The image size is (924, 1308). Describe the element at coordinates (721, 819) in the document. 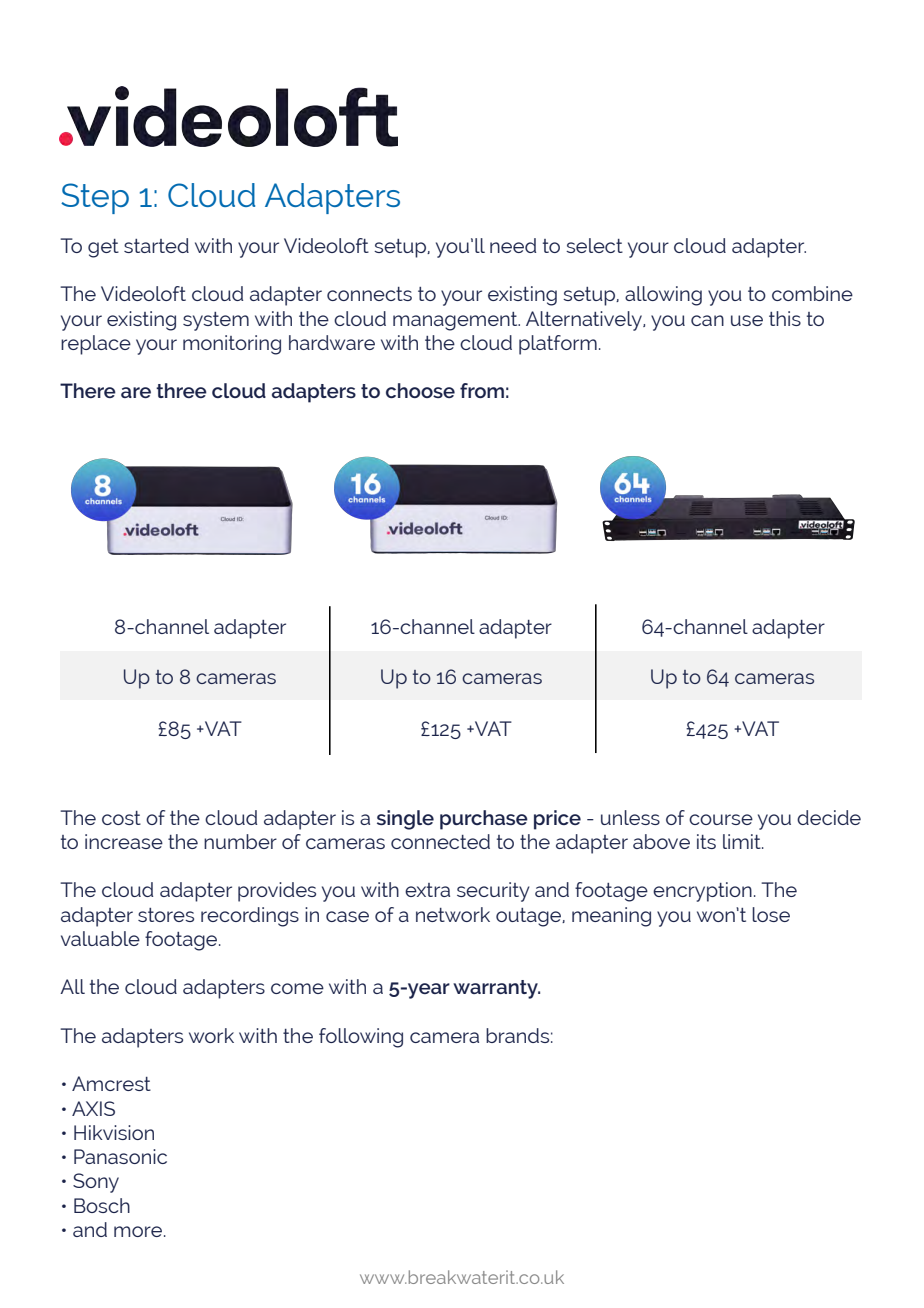

I see `course` at that location.
